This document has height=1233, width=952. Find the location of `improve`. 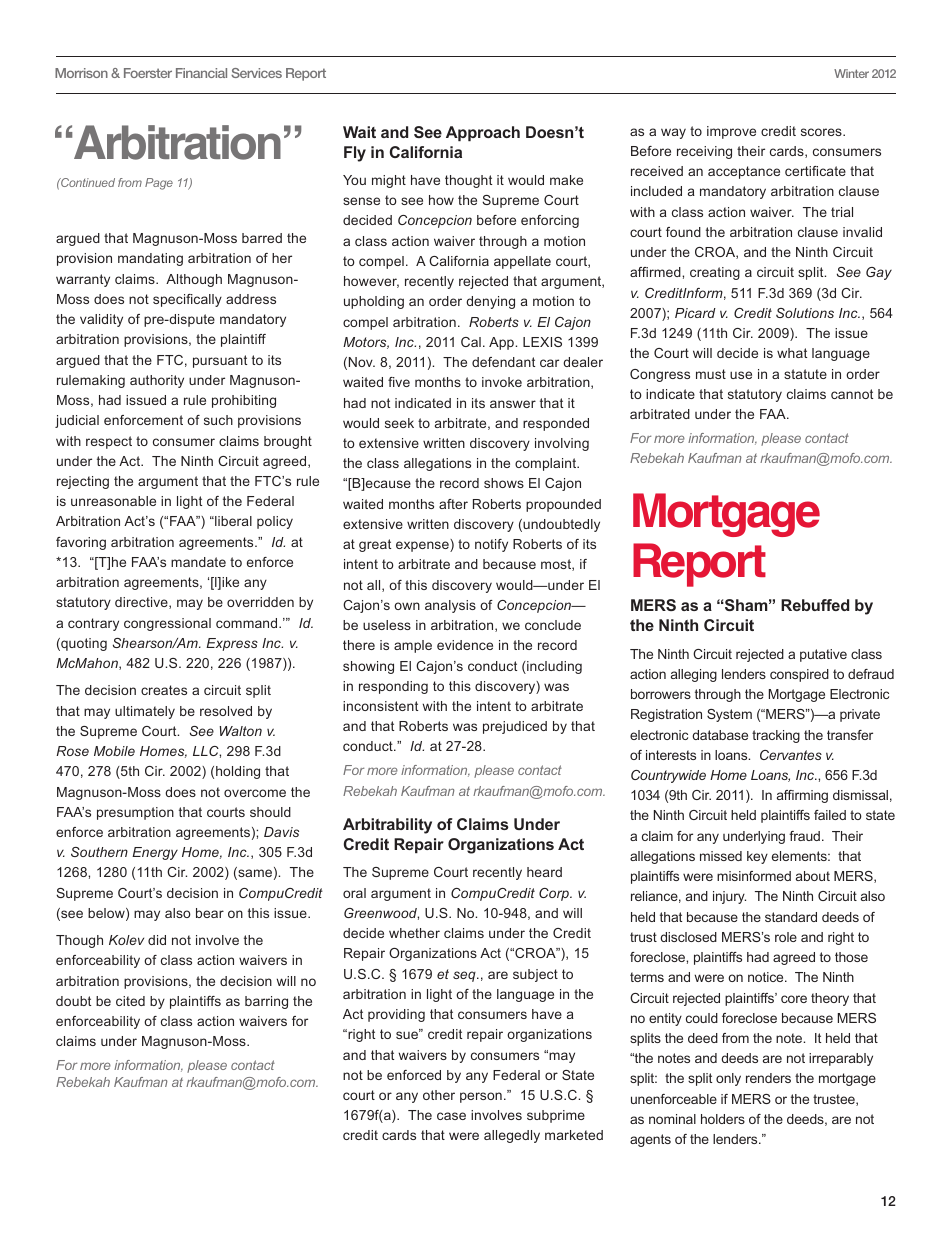

improve is located at coordinates (731, 132).
